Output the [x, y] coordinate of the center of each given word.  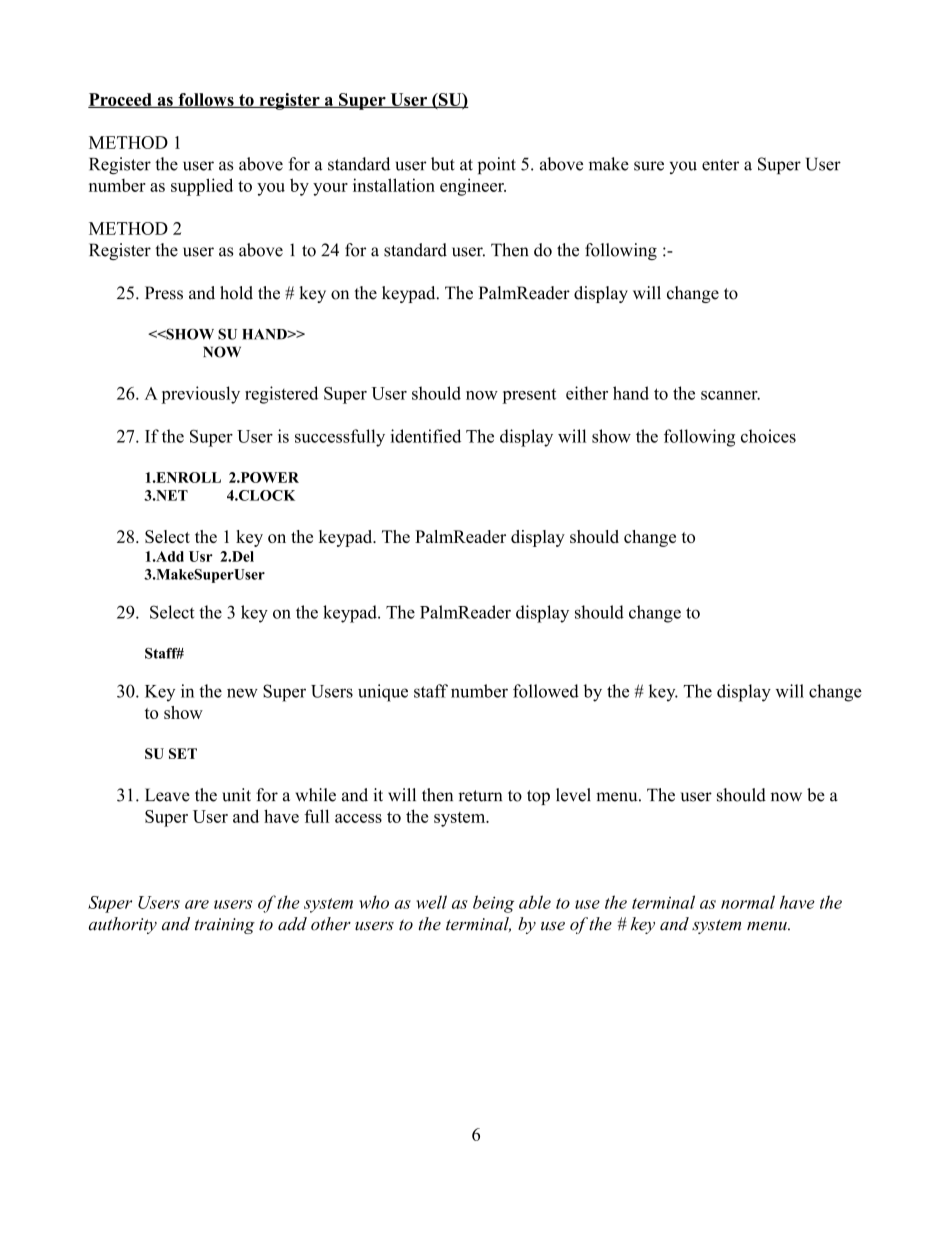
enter [720, 165]
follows [206, 100]
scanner [730, 395]
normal [748, 902]
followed [546, 691]
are [197, 904]
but [443, 164]
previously [200, 395]
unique [383, 693]
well [431, 902]
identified [426, 436]
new [242, 693]
